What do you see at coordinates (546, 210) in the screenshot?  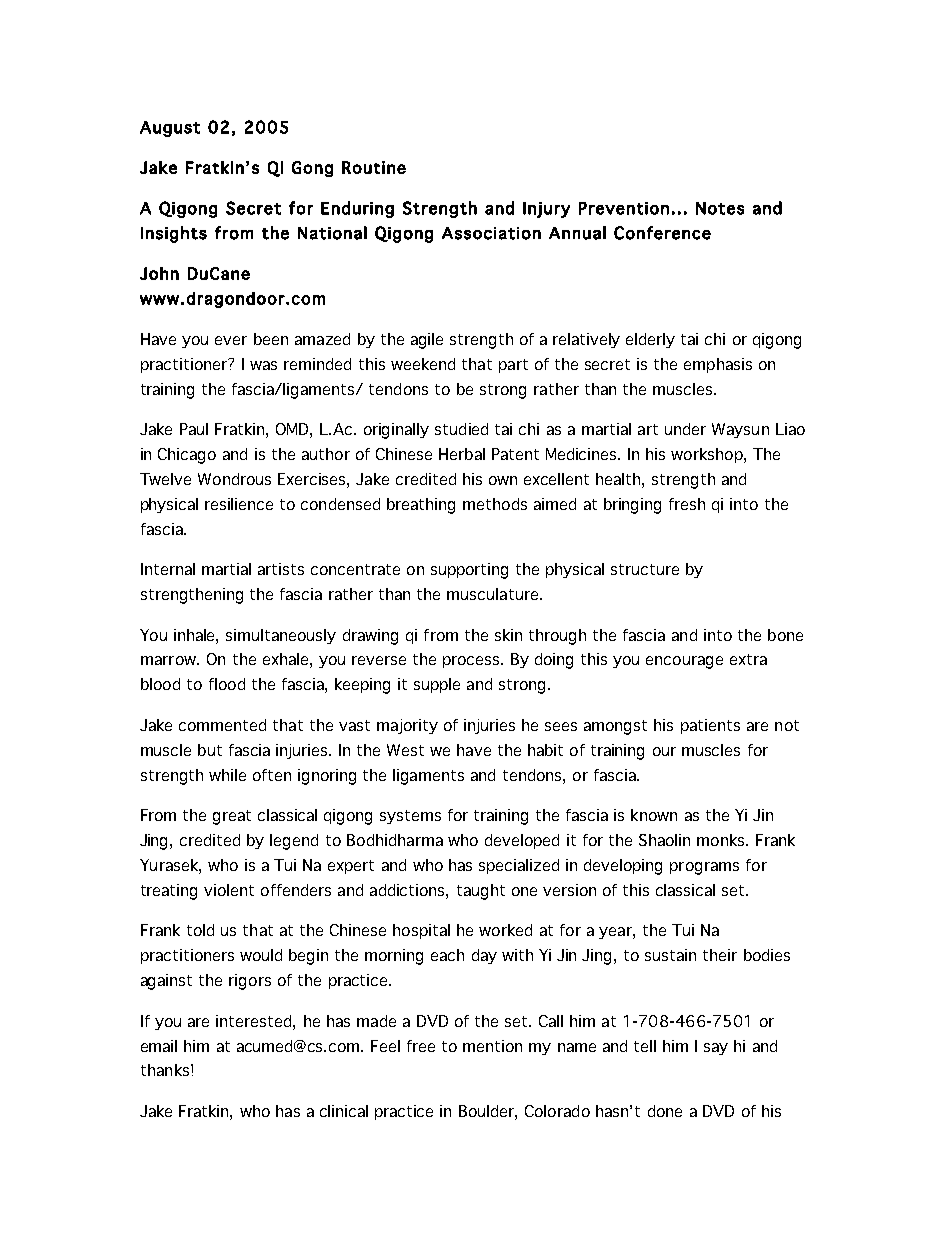 I see `Injury` at bounding box center [546, 210].
